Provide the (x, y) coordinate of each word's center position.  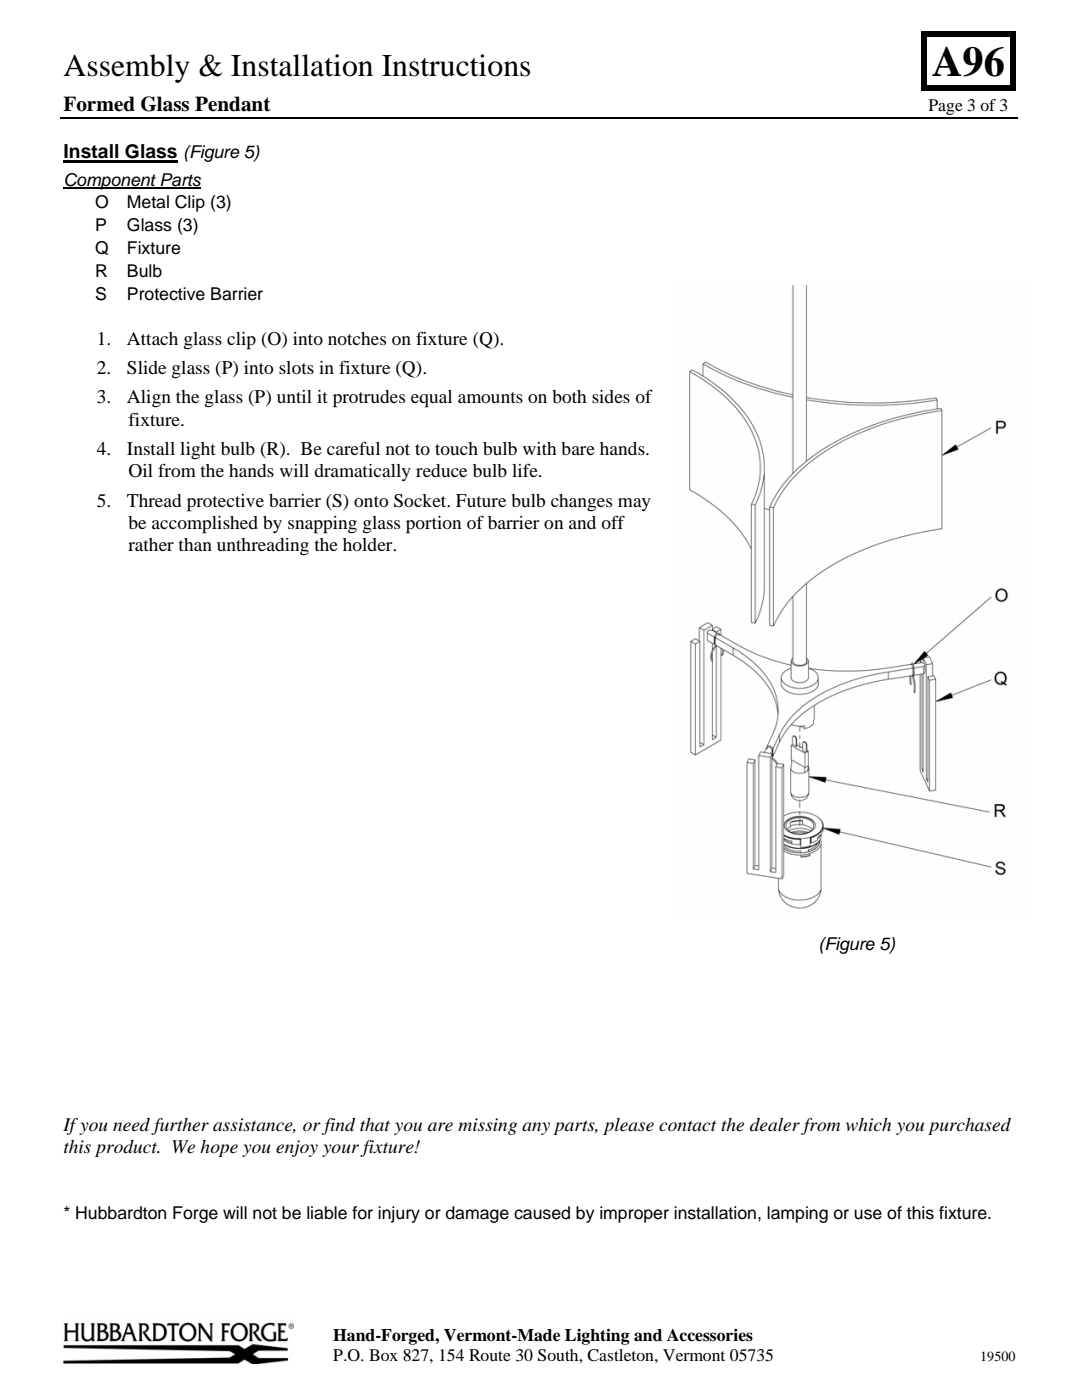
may (634, 504)
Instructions (456, 65)
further (180, 1126)
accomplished (205, 525)
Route (490, 1355)
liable (327, 1213)
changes (581, 503)
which (868, 1124)
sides (611, 396)
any (536, 1128)
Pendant (232, 104)
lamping (797, 1214)
